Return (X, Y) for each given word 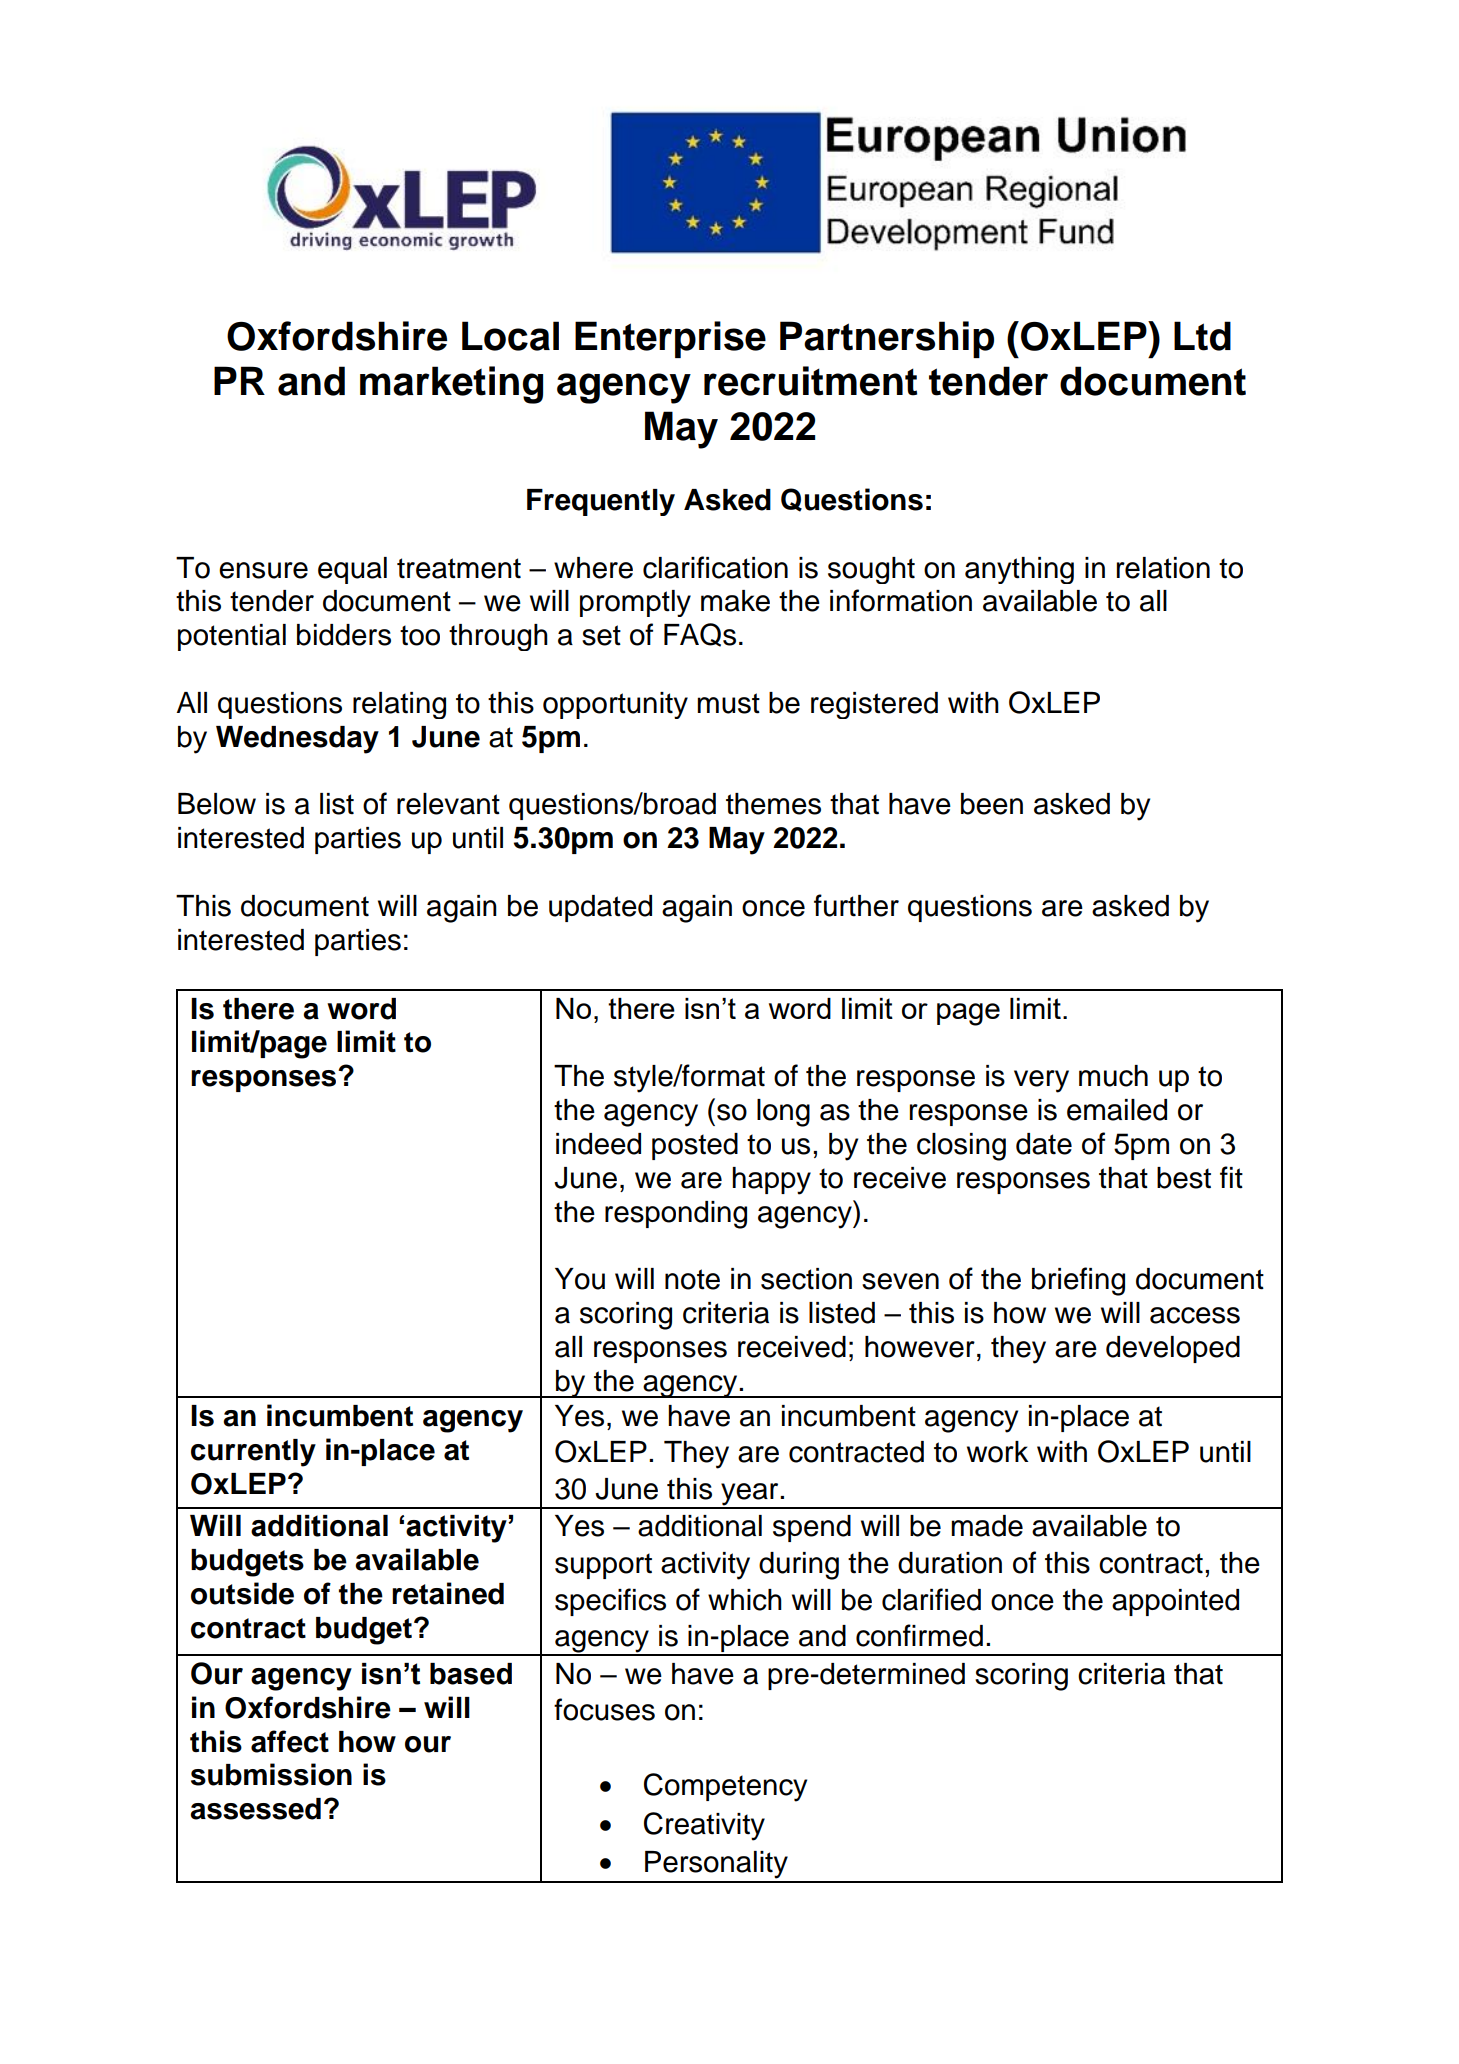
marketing (451, 385)
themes (773, 804)
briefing (1078, 1281)
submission (271, 1774)
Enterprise (670, 339)
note (692, 1279)
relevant (448, 804)
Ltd (1202, 336)
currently (253, 1453)
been (992, 804)
